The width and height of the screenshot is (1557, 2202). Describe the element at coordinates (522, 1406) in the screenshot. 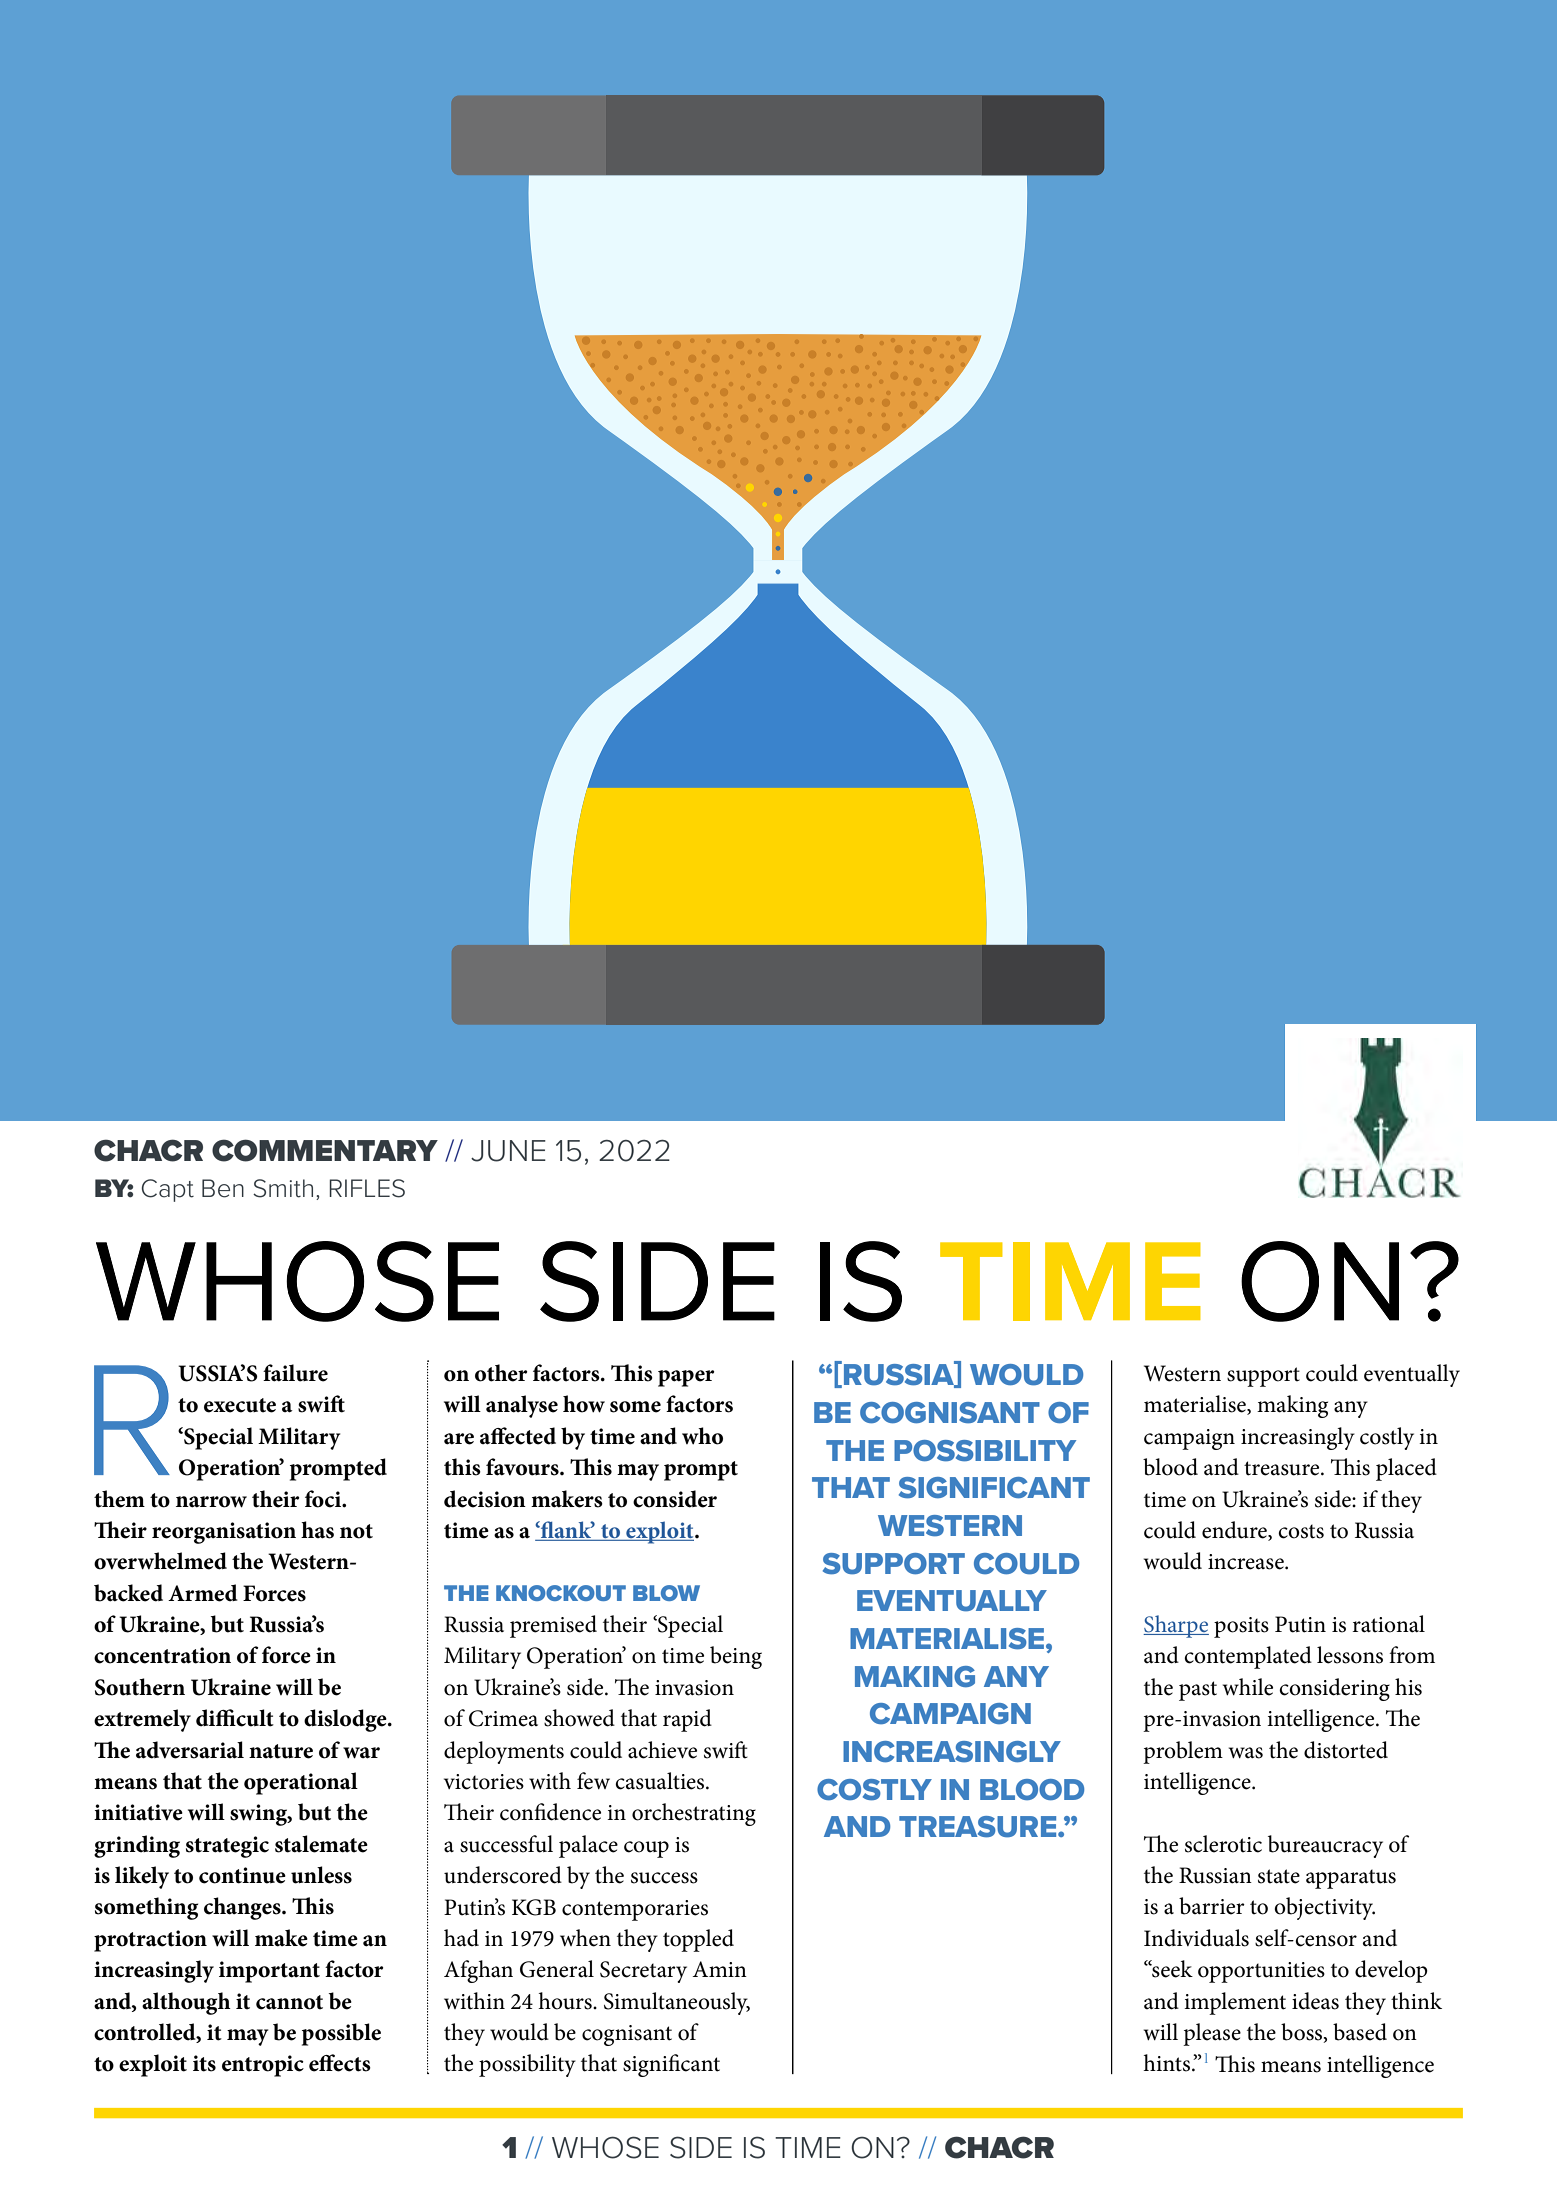

I see `analyse` at that location.
